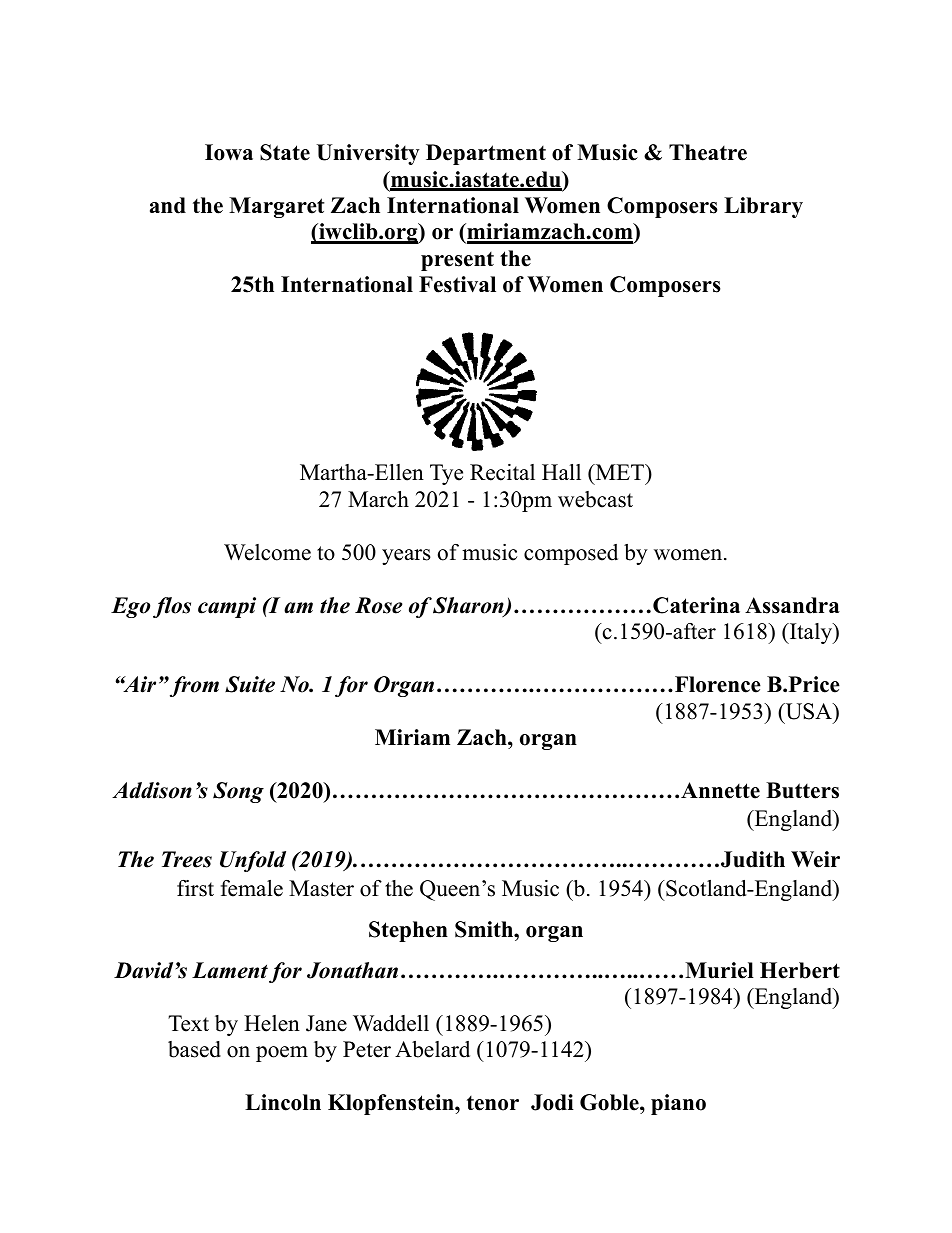 This page has height=1233, width=952. I want to click on Theatre, so click(708, 152).
